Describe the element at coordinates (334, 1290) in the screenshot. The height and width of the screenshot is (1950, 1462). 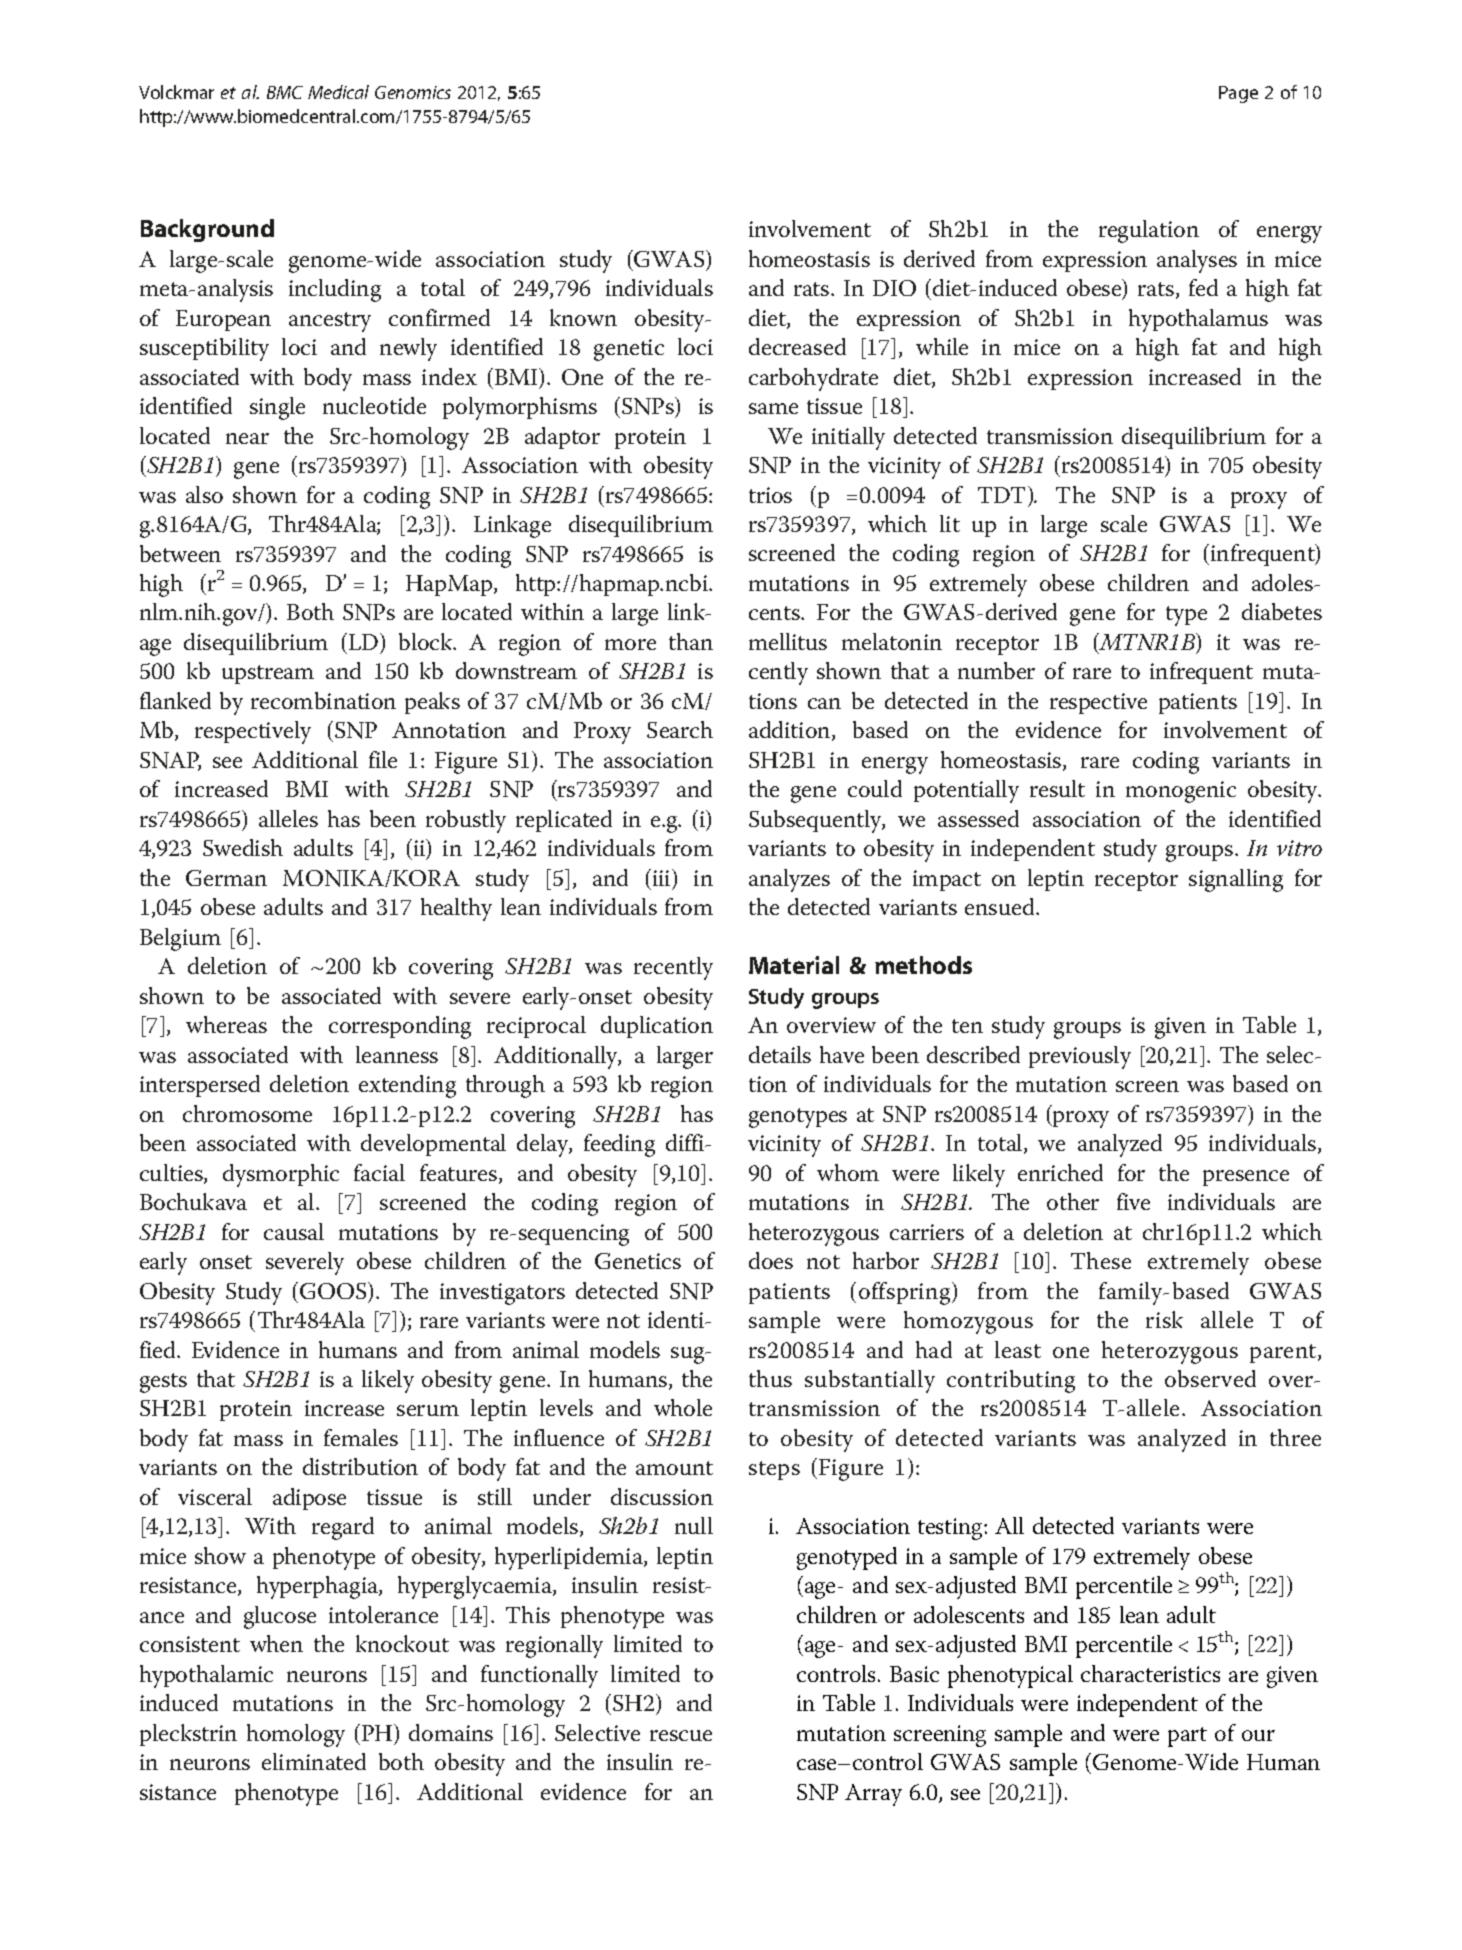
I see `GOOS` at that location.
